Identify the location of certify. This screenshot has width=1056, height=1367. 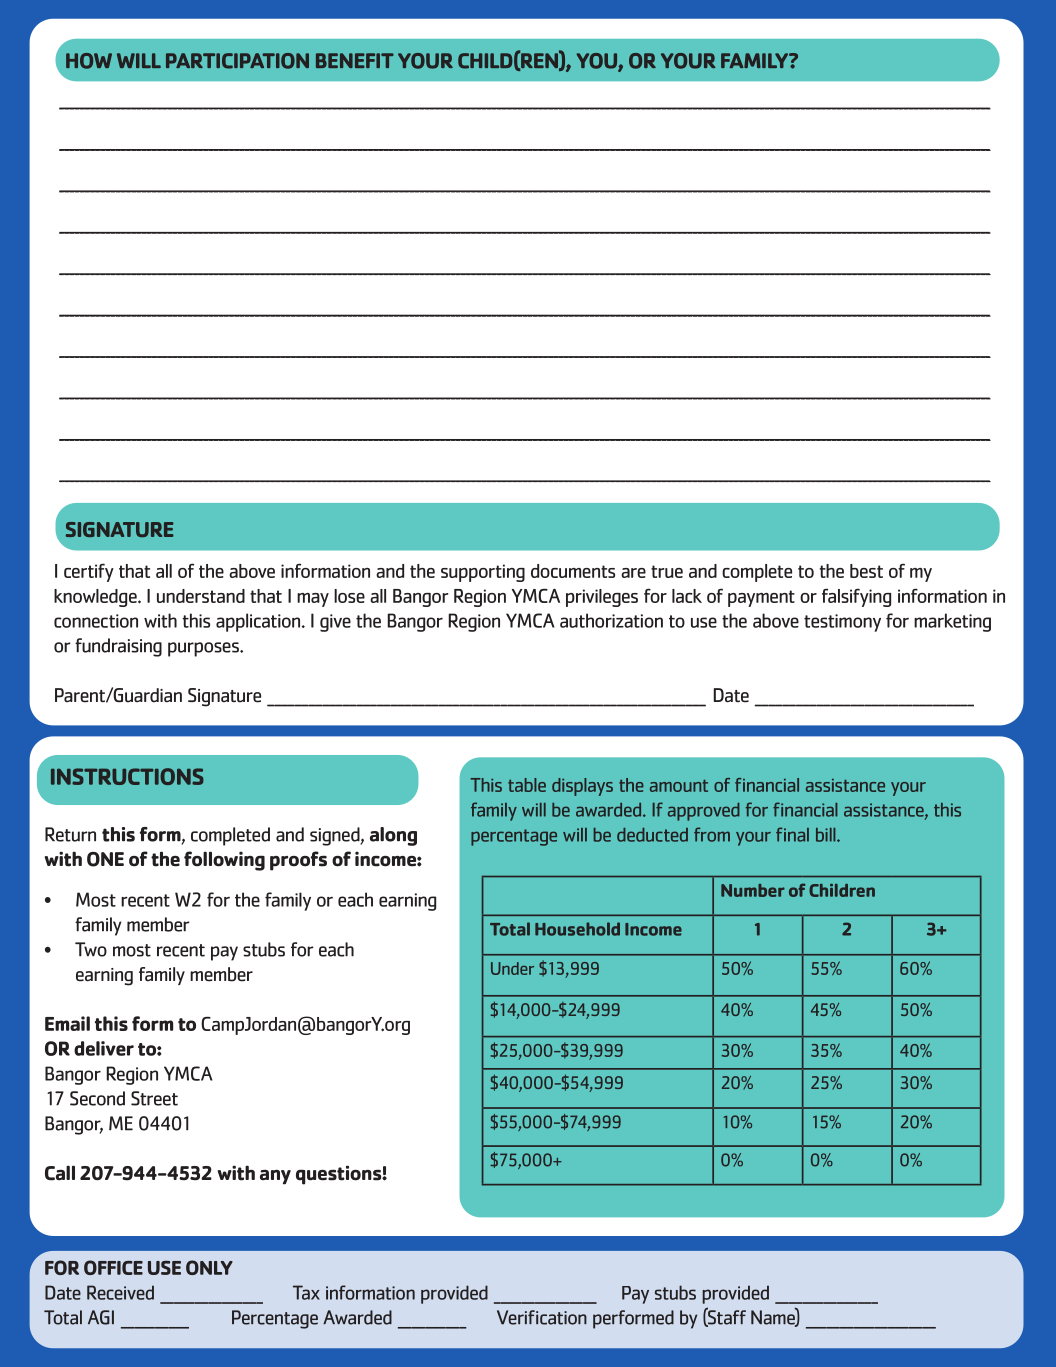
(89, 572).
